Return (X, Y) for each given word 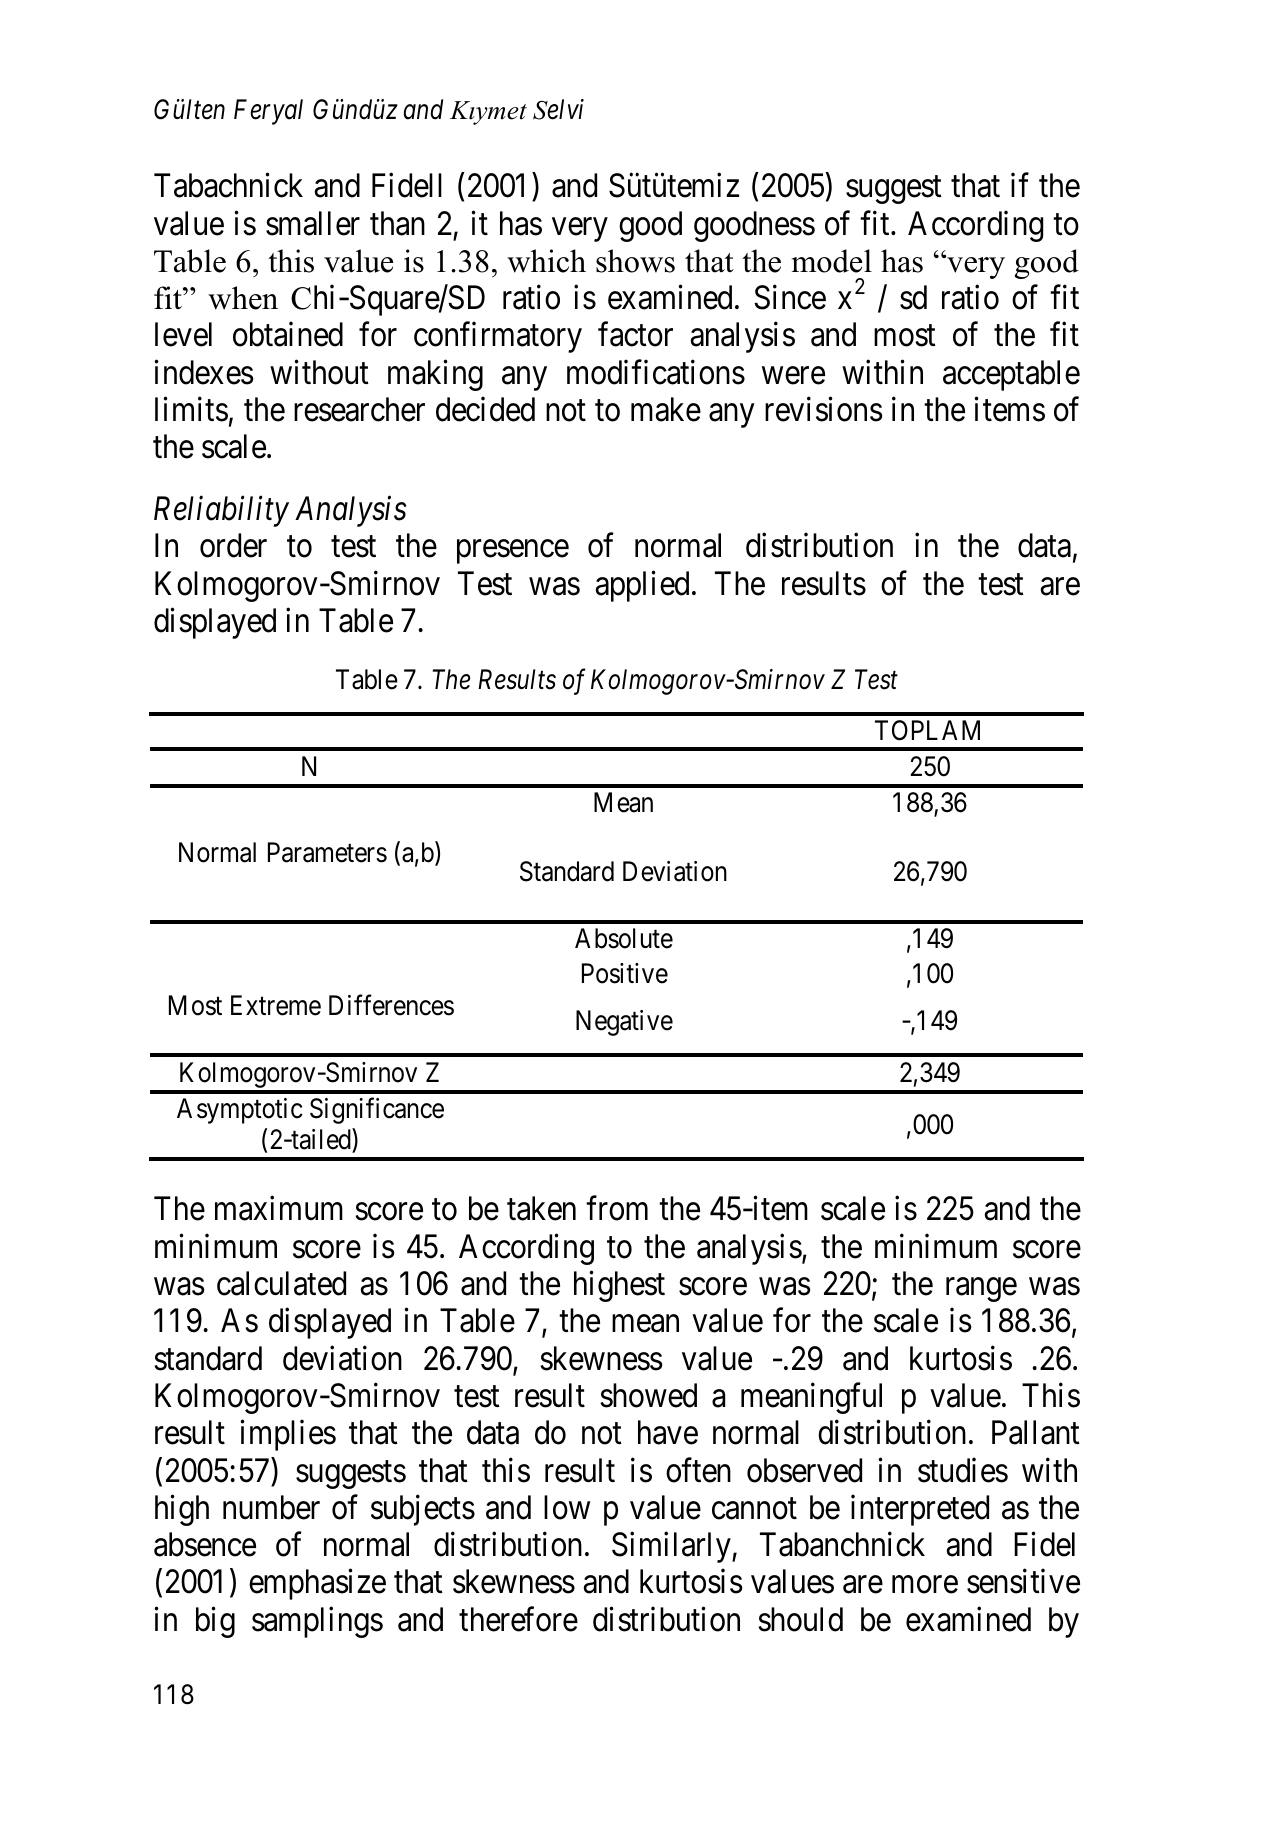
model (832, 261)
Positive (625, 973)
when (243, 298)
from (617, 1208)
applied (642, 586)
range (981, 1290)
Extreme (276, 1005)
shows (635, 261)
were (793, 376)
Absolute (624, 938)
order (233, 545)
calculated (281, 1283)
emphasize (317, 1584)
